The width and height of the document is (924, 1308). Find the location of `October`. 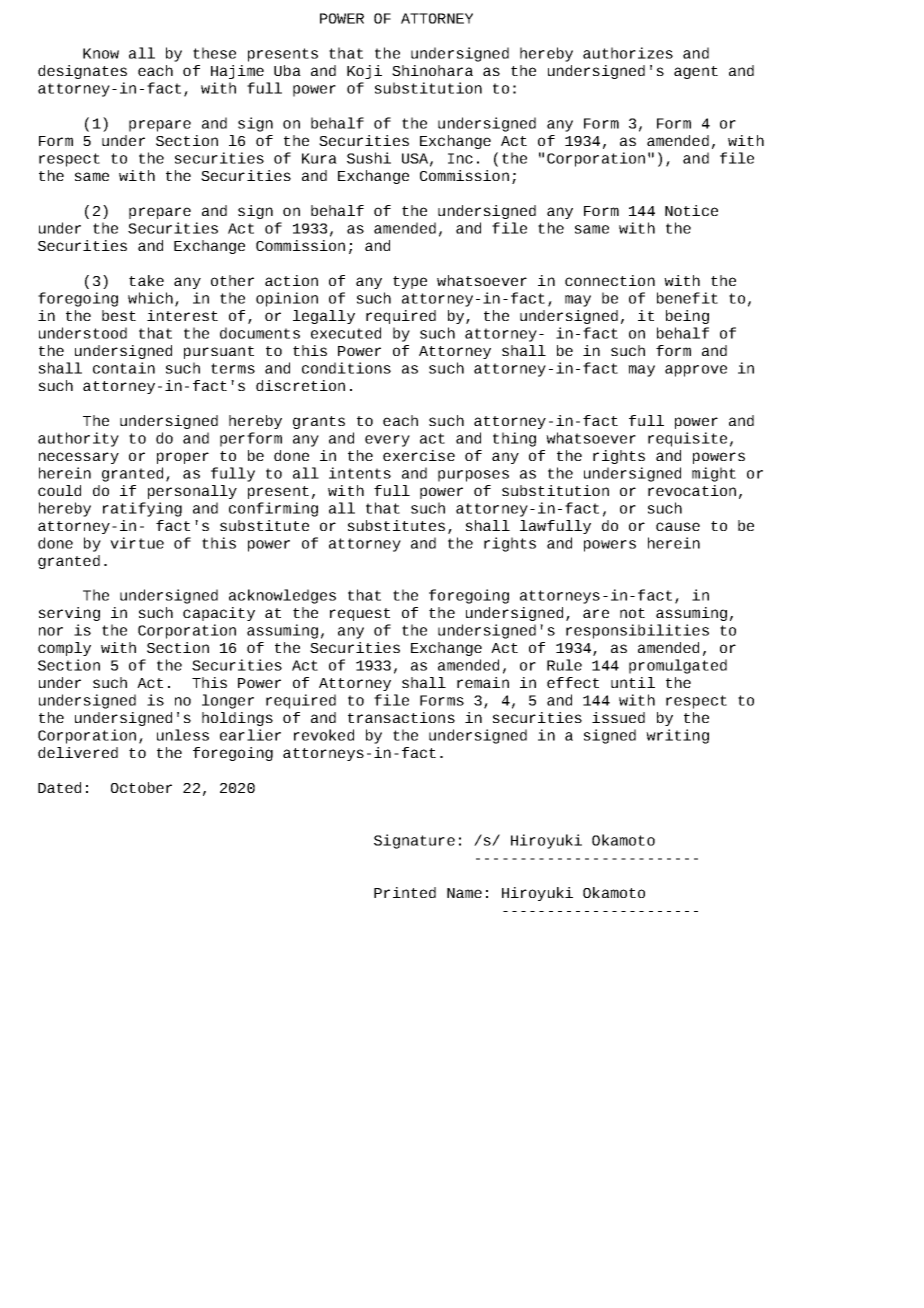

October is located at coordinates (141, 787).
